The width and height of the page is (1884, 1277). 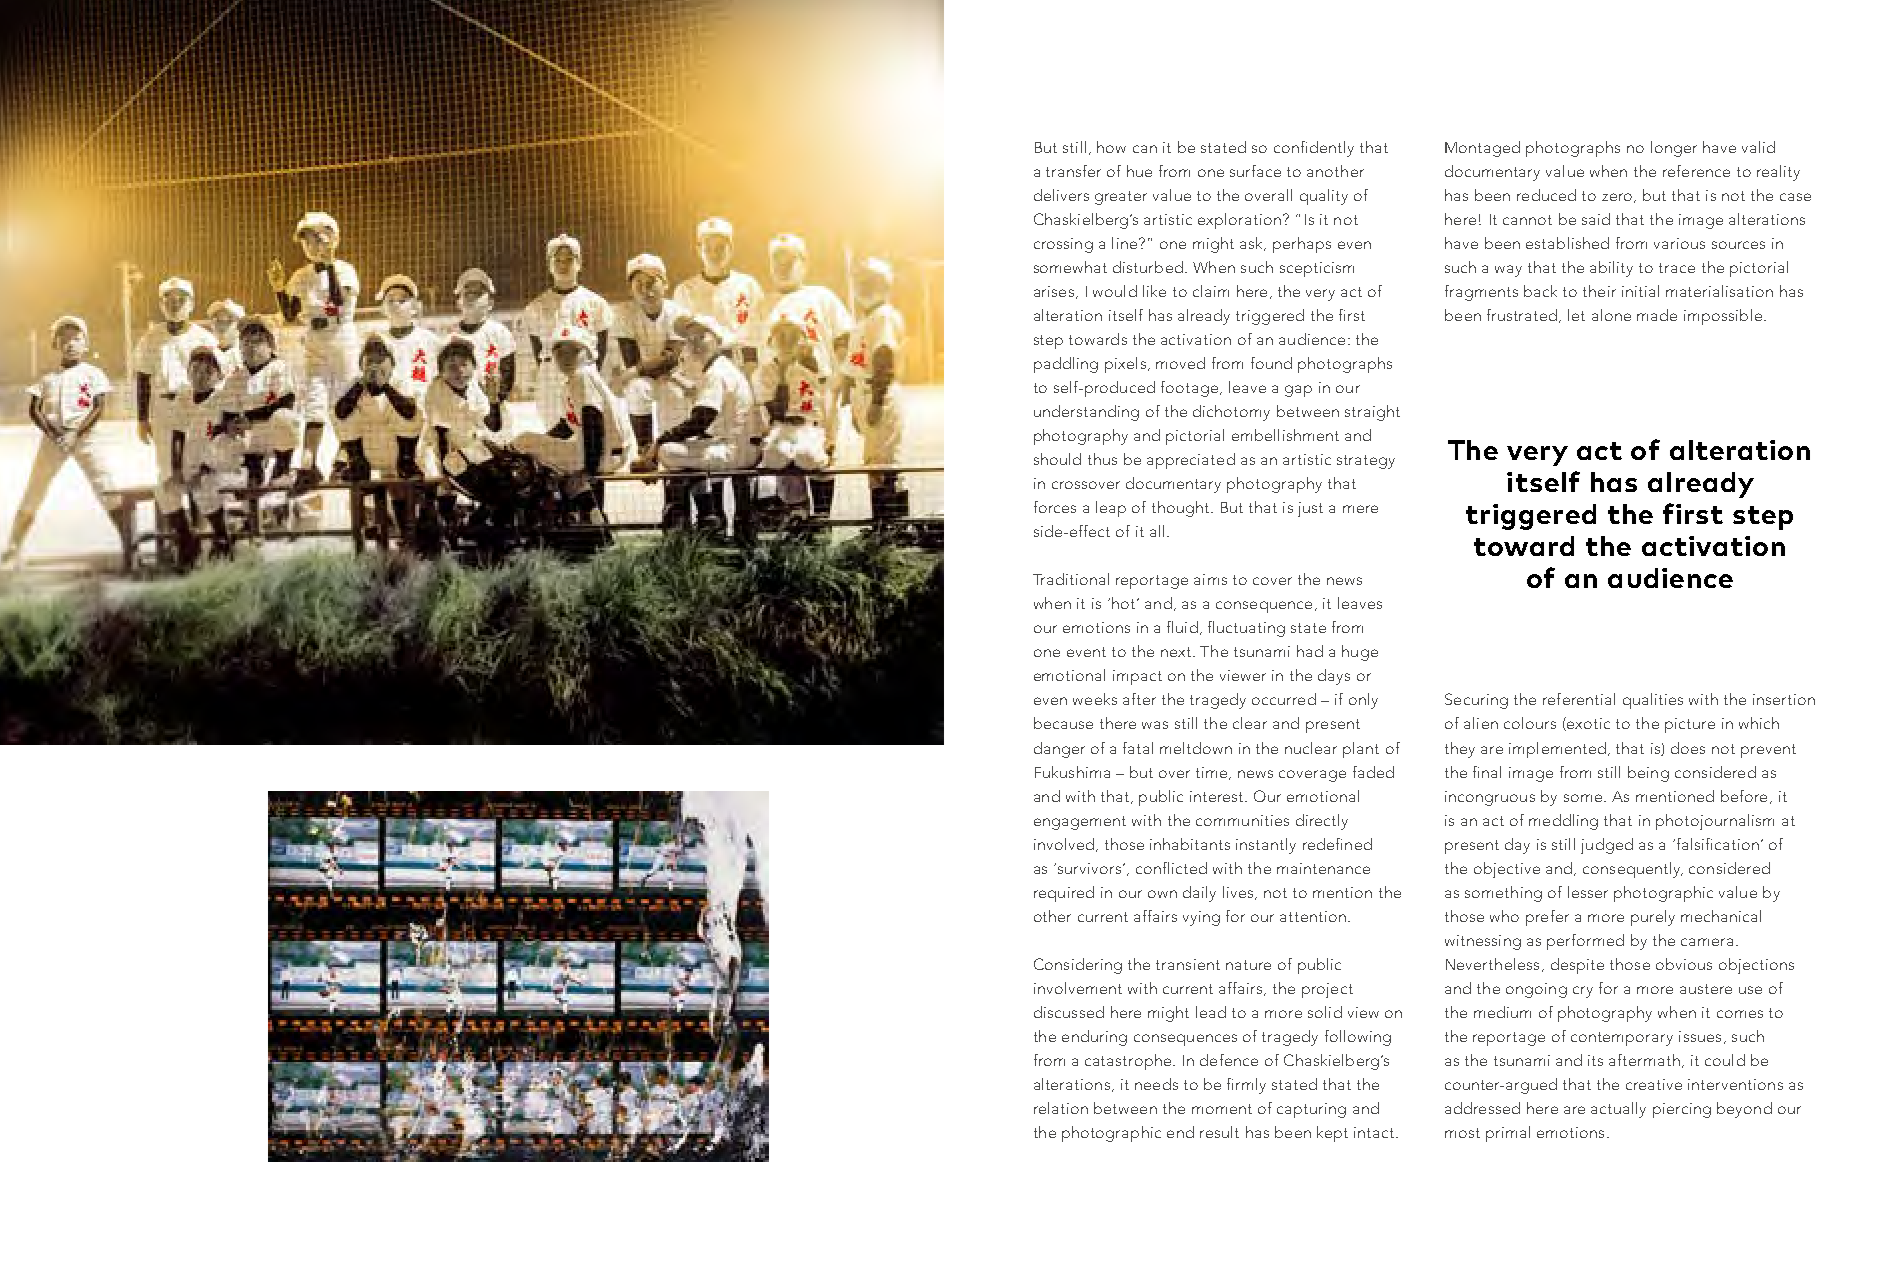 I want to click on qualities, so click(x=1653, y=701).
